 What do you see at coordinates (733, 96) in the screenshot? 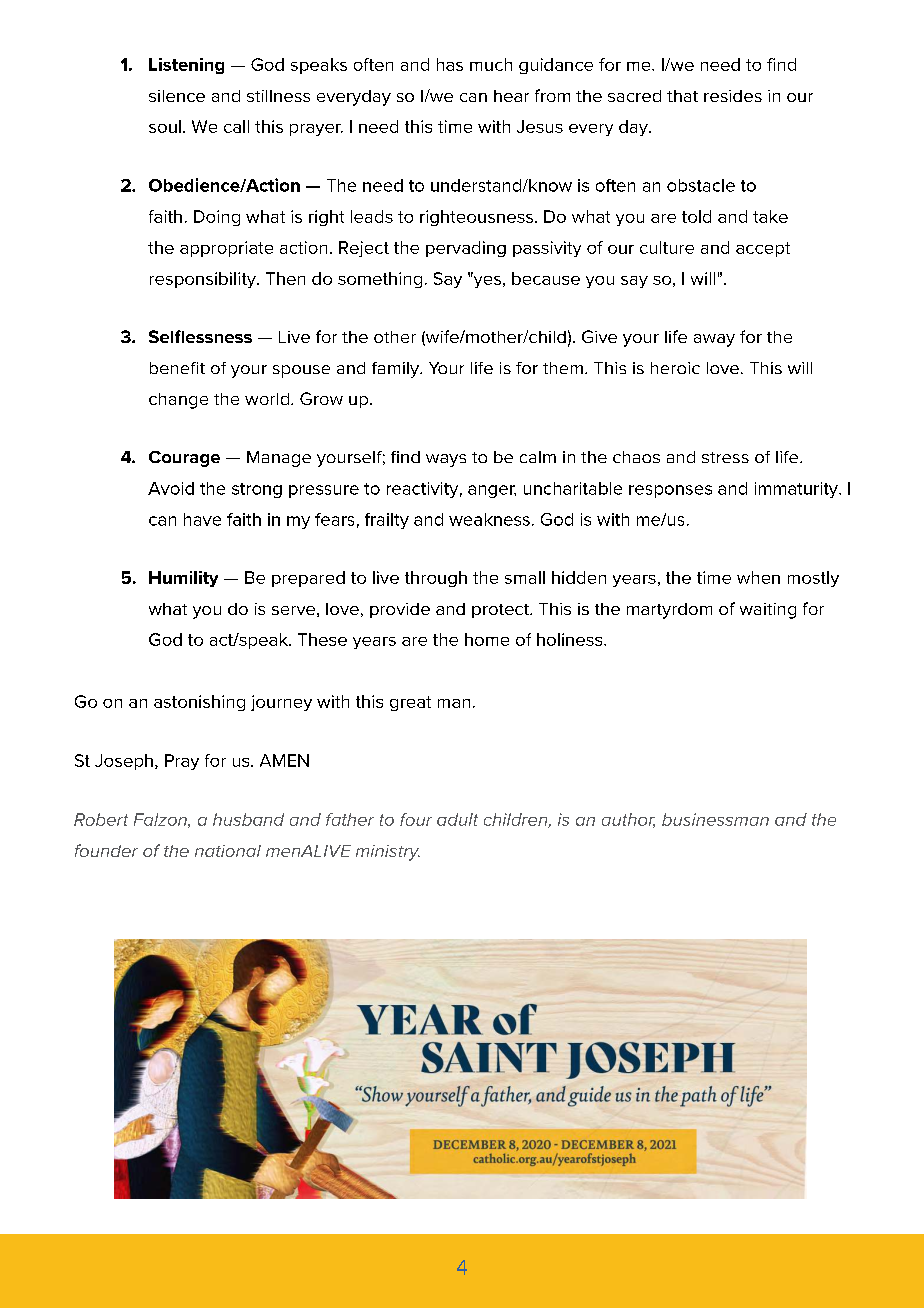
I see `resides` at bounding box center [733, 96].
